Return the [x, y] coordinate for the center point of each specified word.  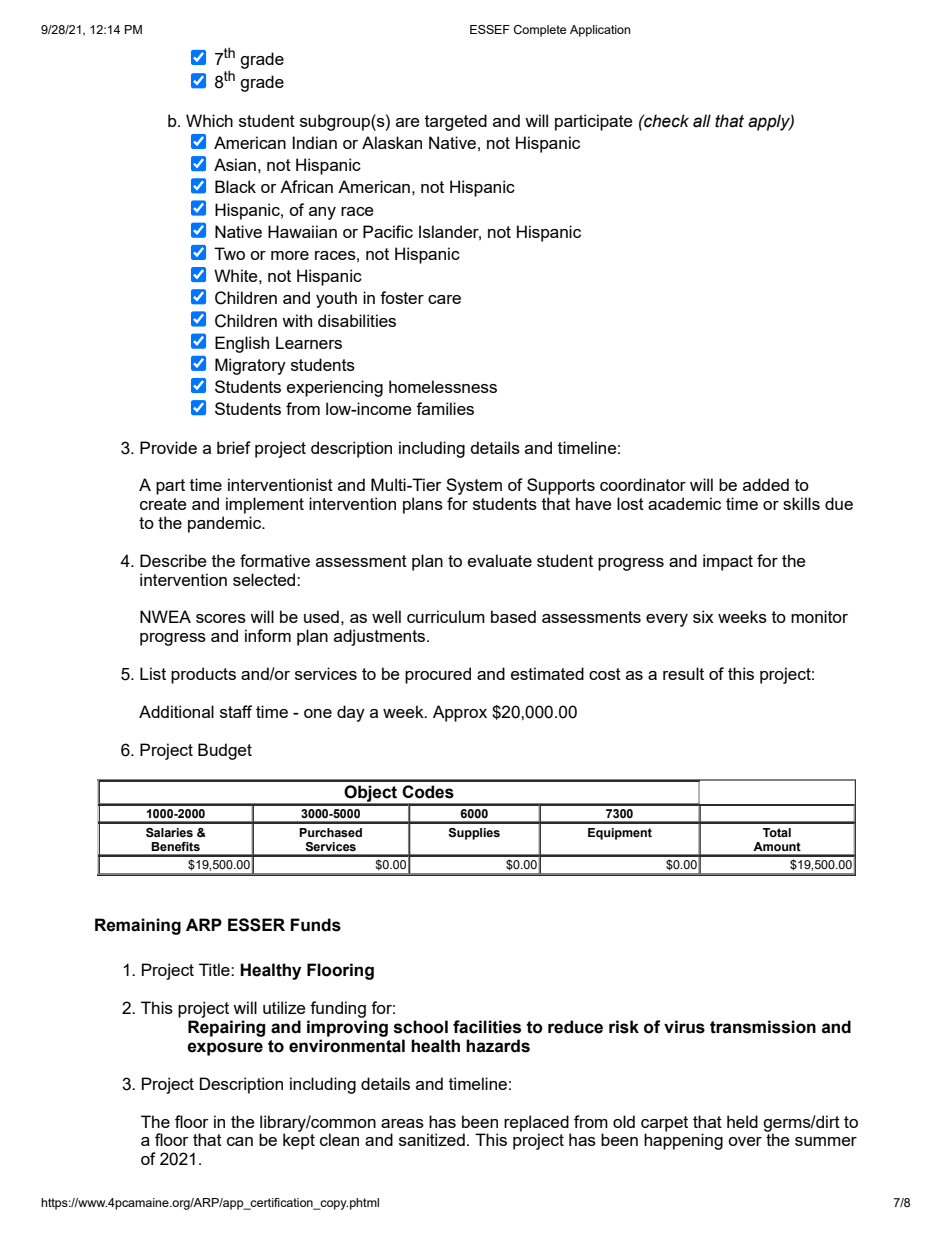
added [766, 484]
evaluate [500, 560]
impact [728, 562]
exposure [225, 1049]
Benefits [175, 846]
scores [221, 618]
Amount [777, 846]
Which [209, 120]
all [702, 121]
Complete [540, 31]
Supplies [474, 834]
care [444, 299]
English [242, 344]
